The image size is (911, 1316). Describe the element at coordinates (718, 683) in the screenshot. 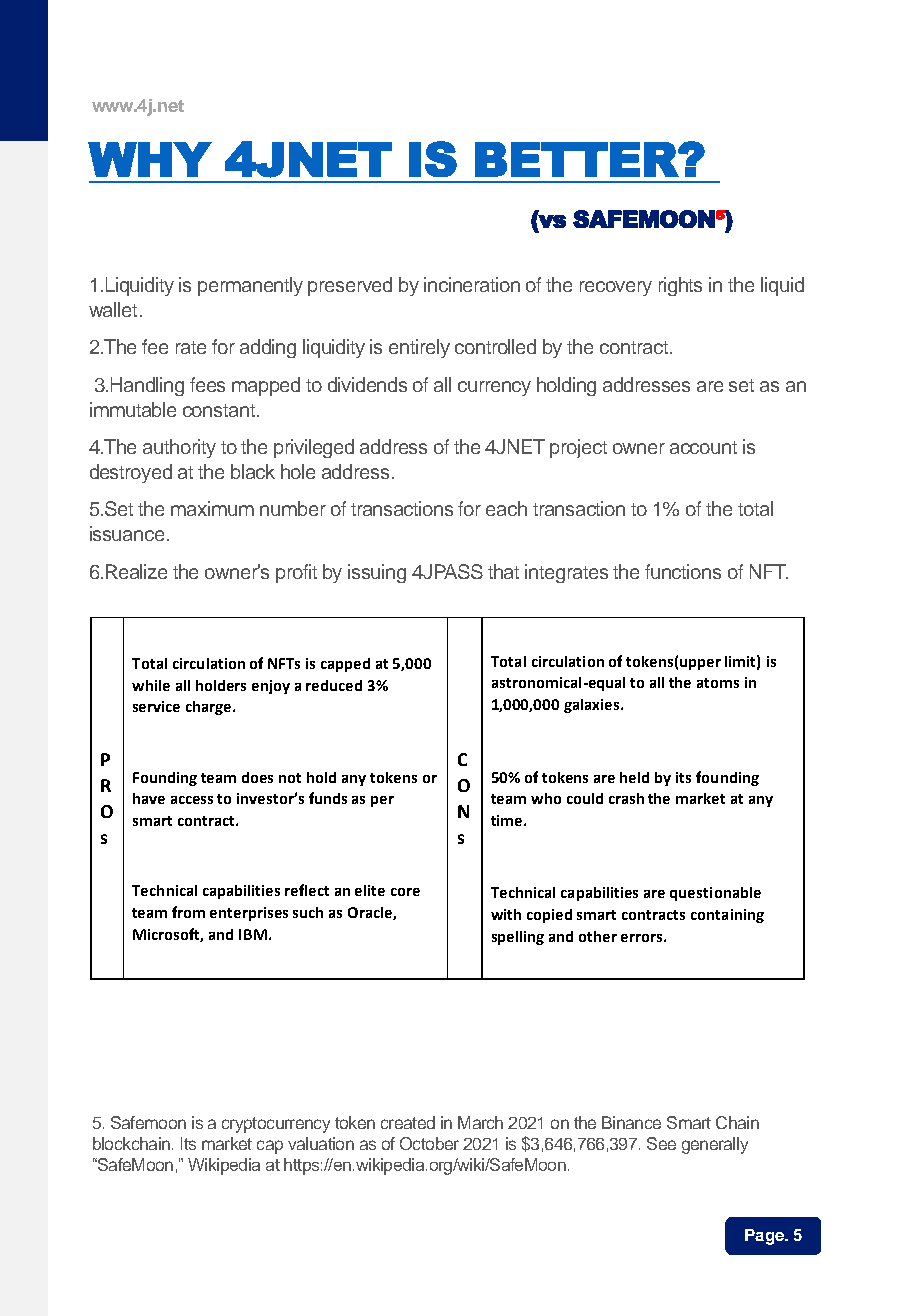

I see `atoms` at that location.
